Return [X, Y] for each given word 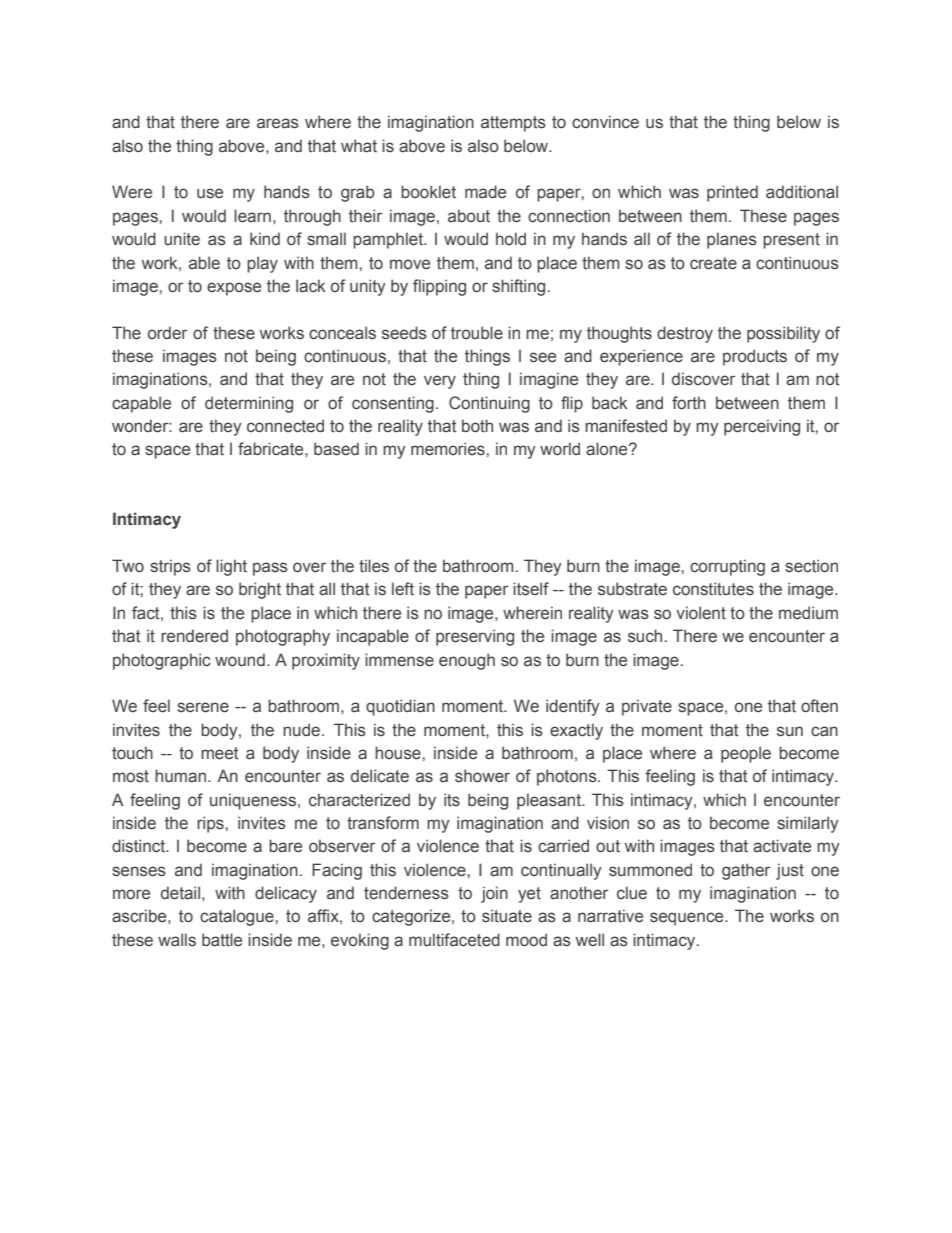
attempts [513, 124]
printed [732, 193]
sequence [688, 919]
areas [278, 123]
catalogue [238, 917]
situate [507, 916]
